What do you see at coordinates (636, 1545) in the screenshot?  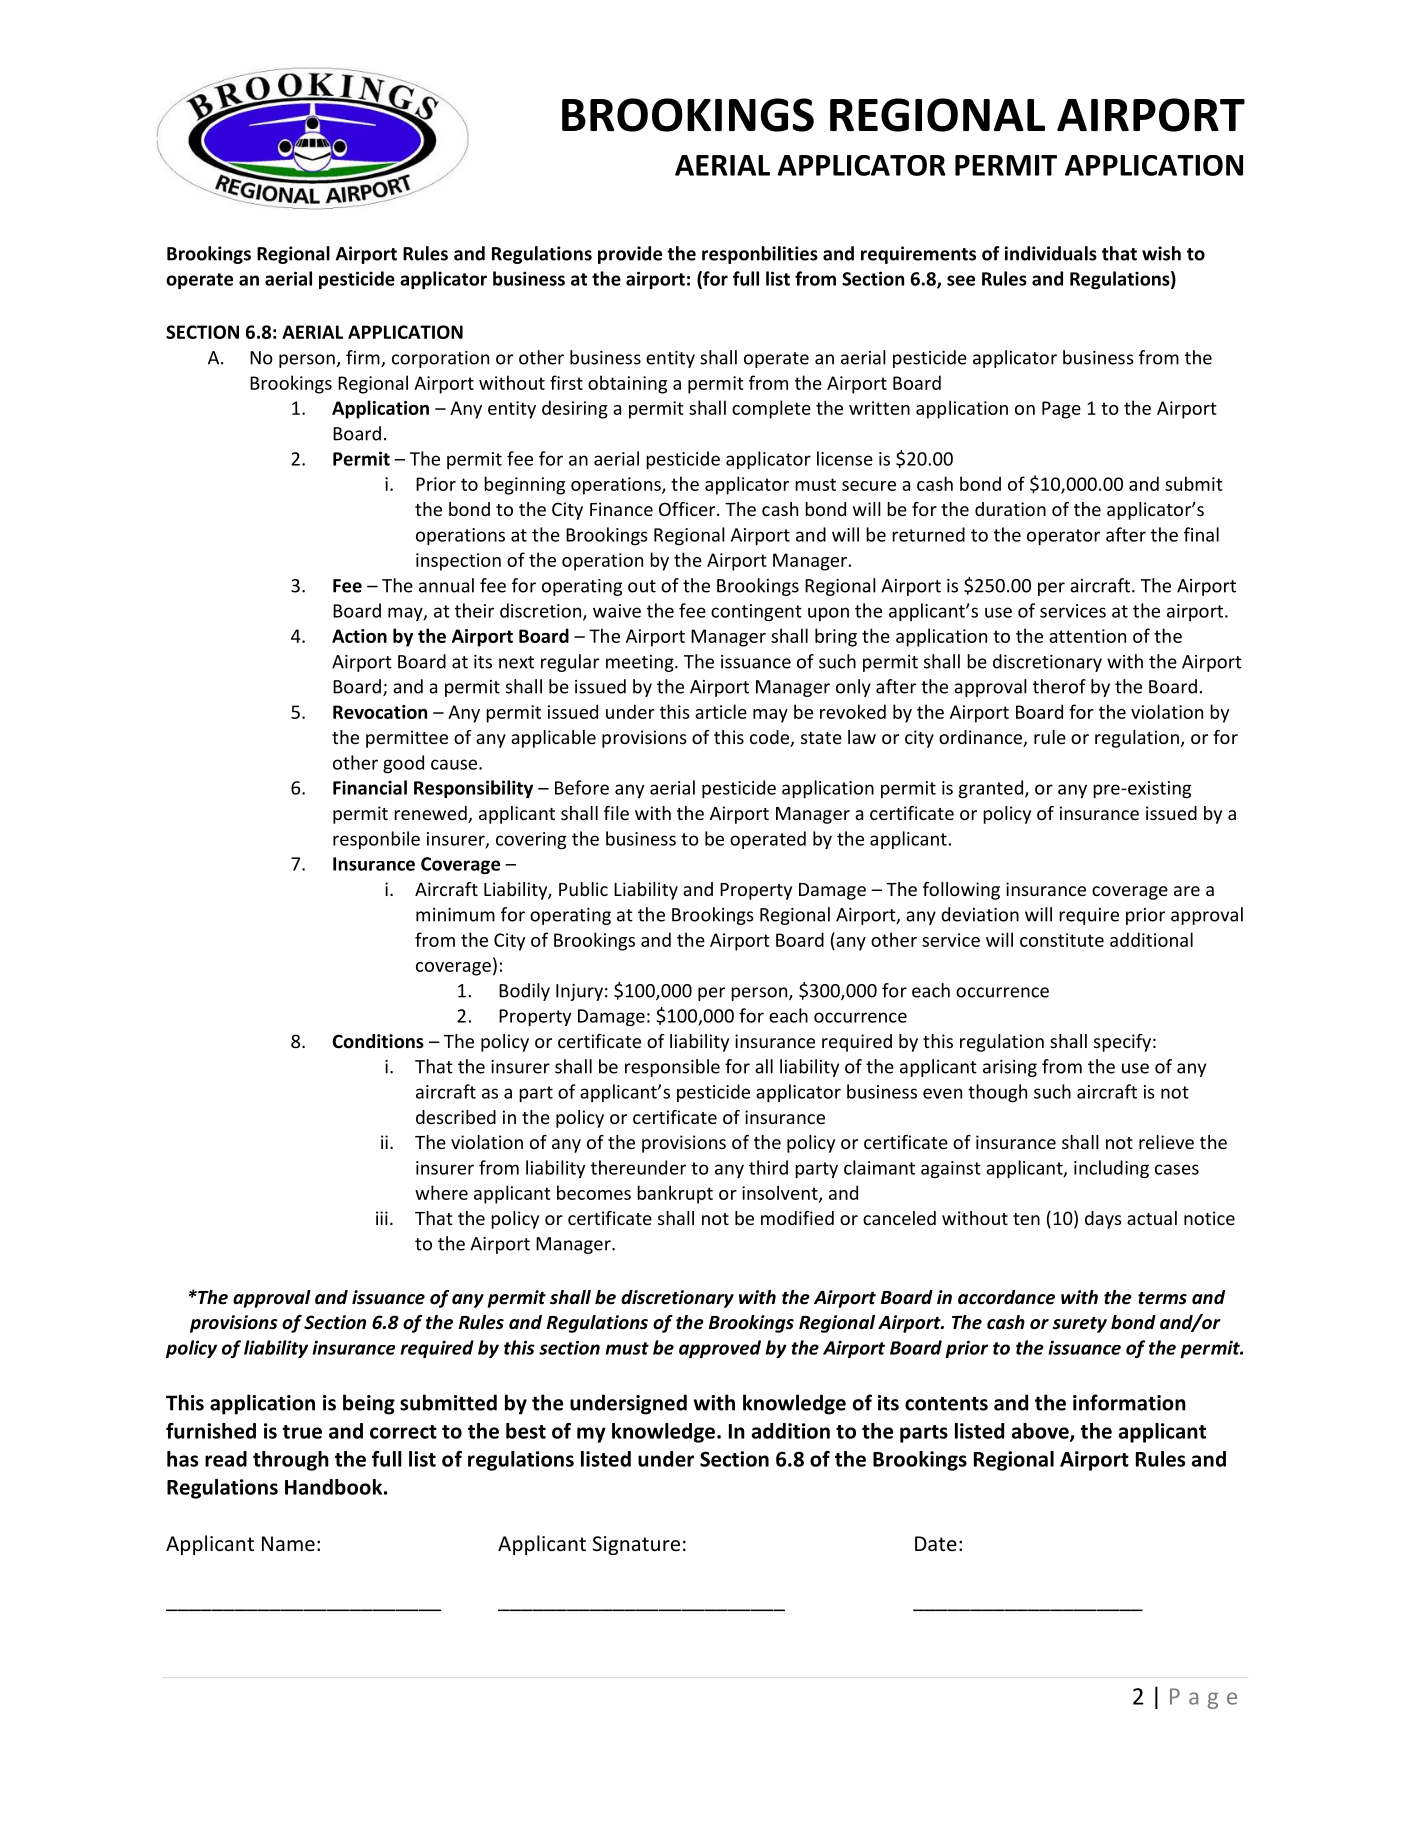 I see `Signature` at bounding box center [636, 1545].
